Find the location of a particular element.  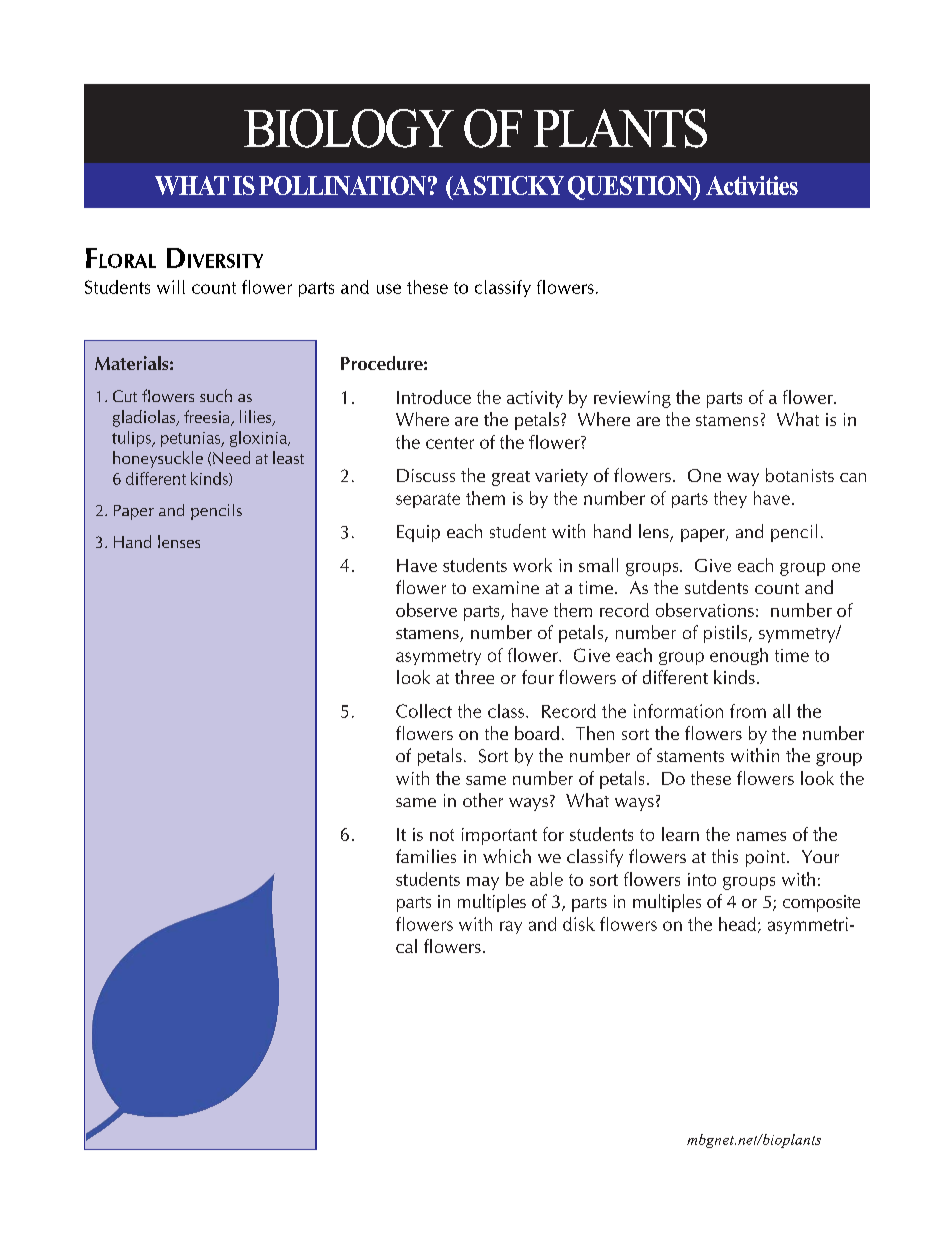

Activities is located at coordinates (752, 185).
